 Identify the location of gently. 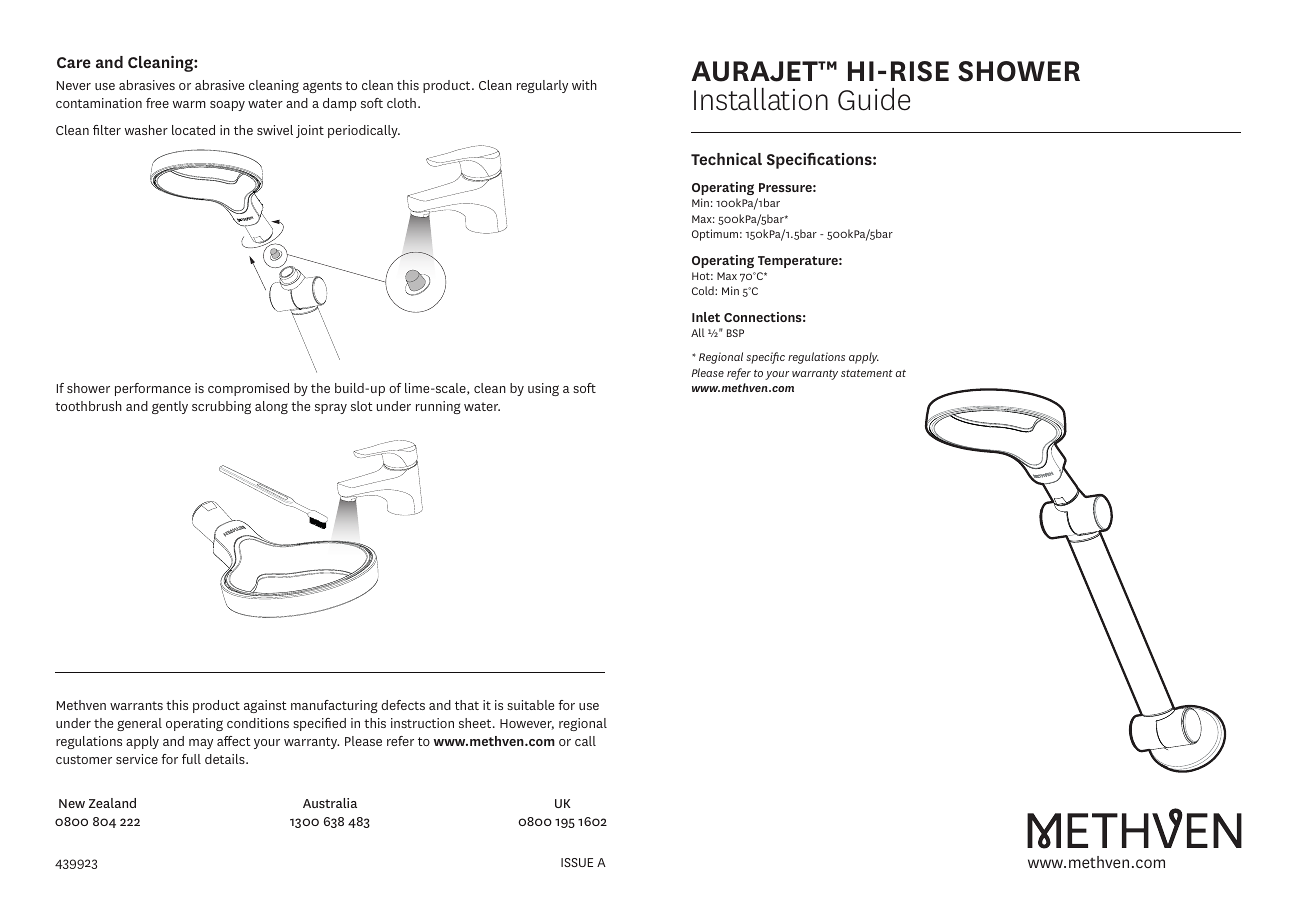
(170, 407).
